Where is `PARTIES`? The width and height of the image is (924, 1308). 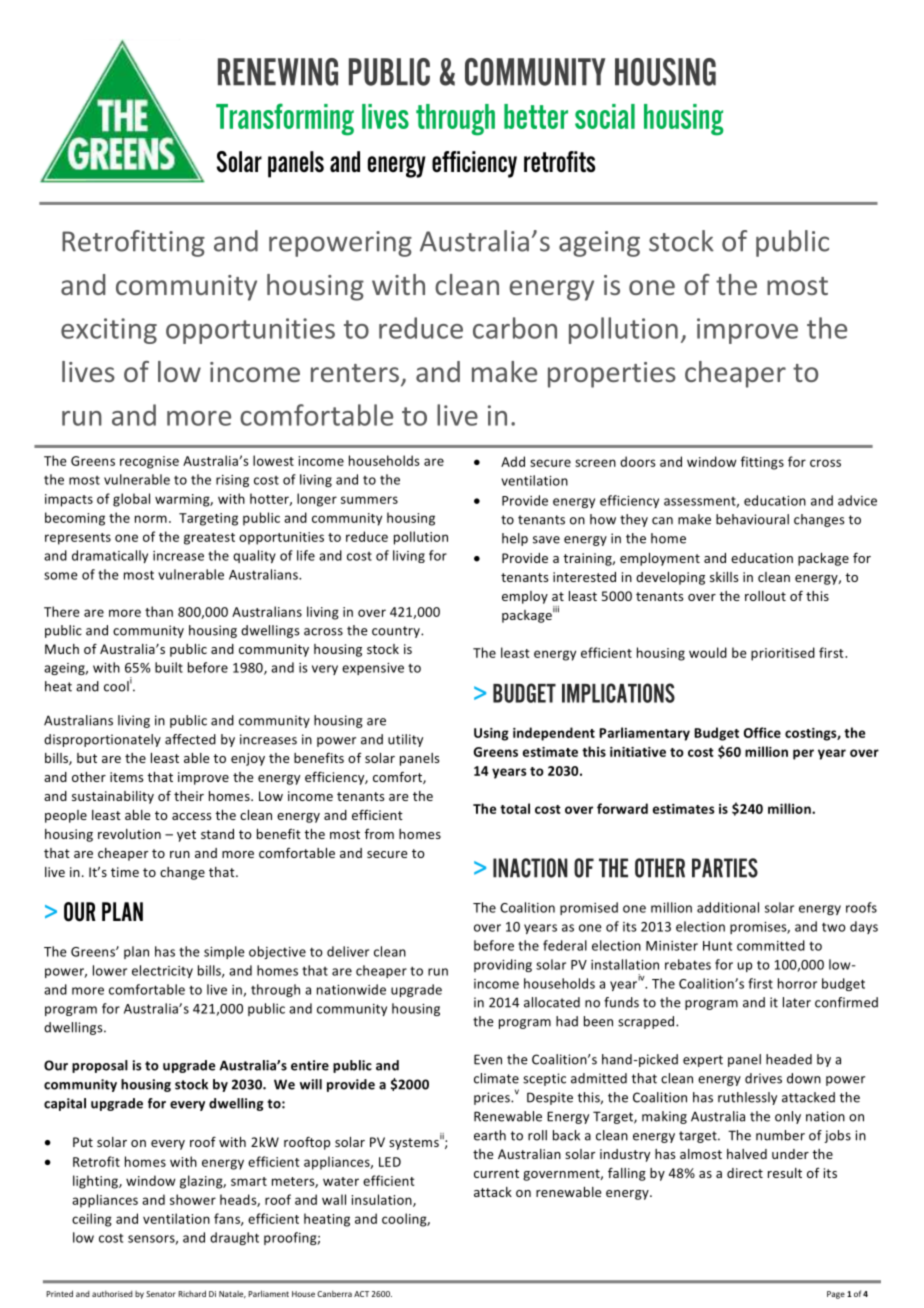
PARTIES is located at coordinates (725, 868).
